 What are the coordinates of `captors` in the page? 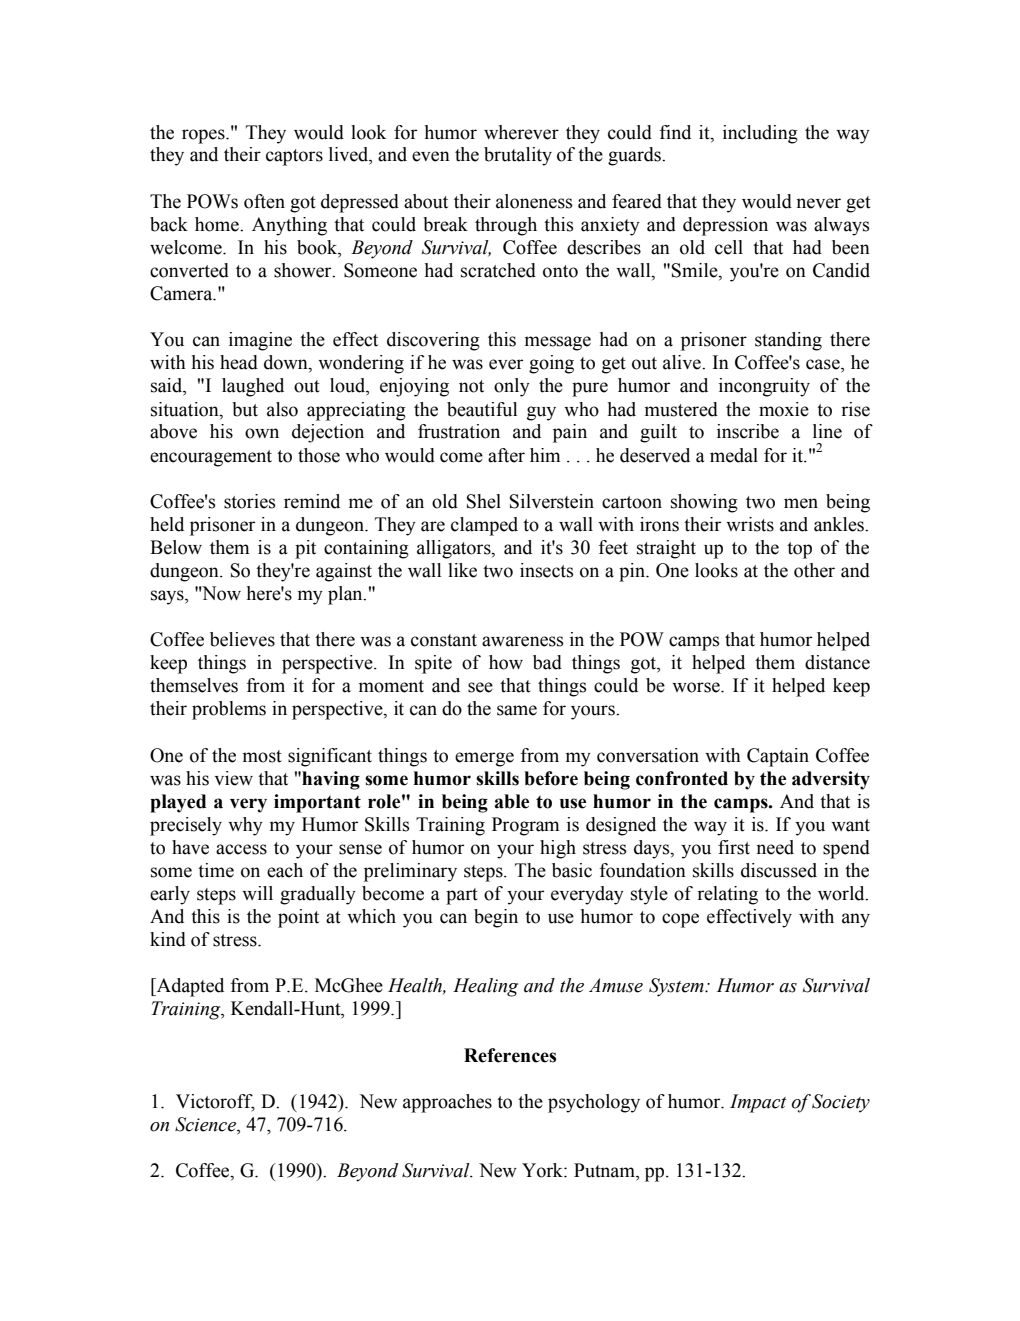 It's located at (294, 157).
